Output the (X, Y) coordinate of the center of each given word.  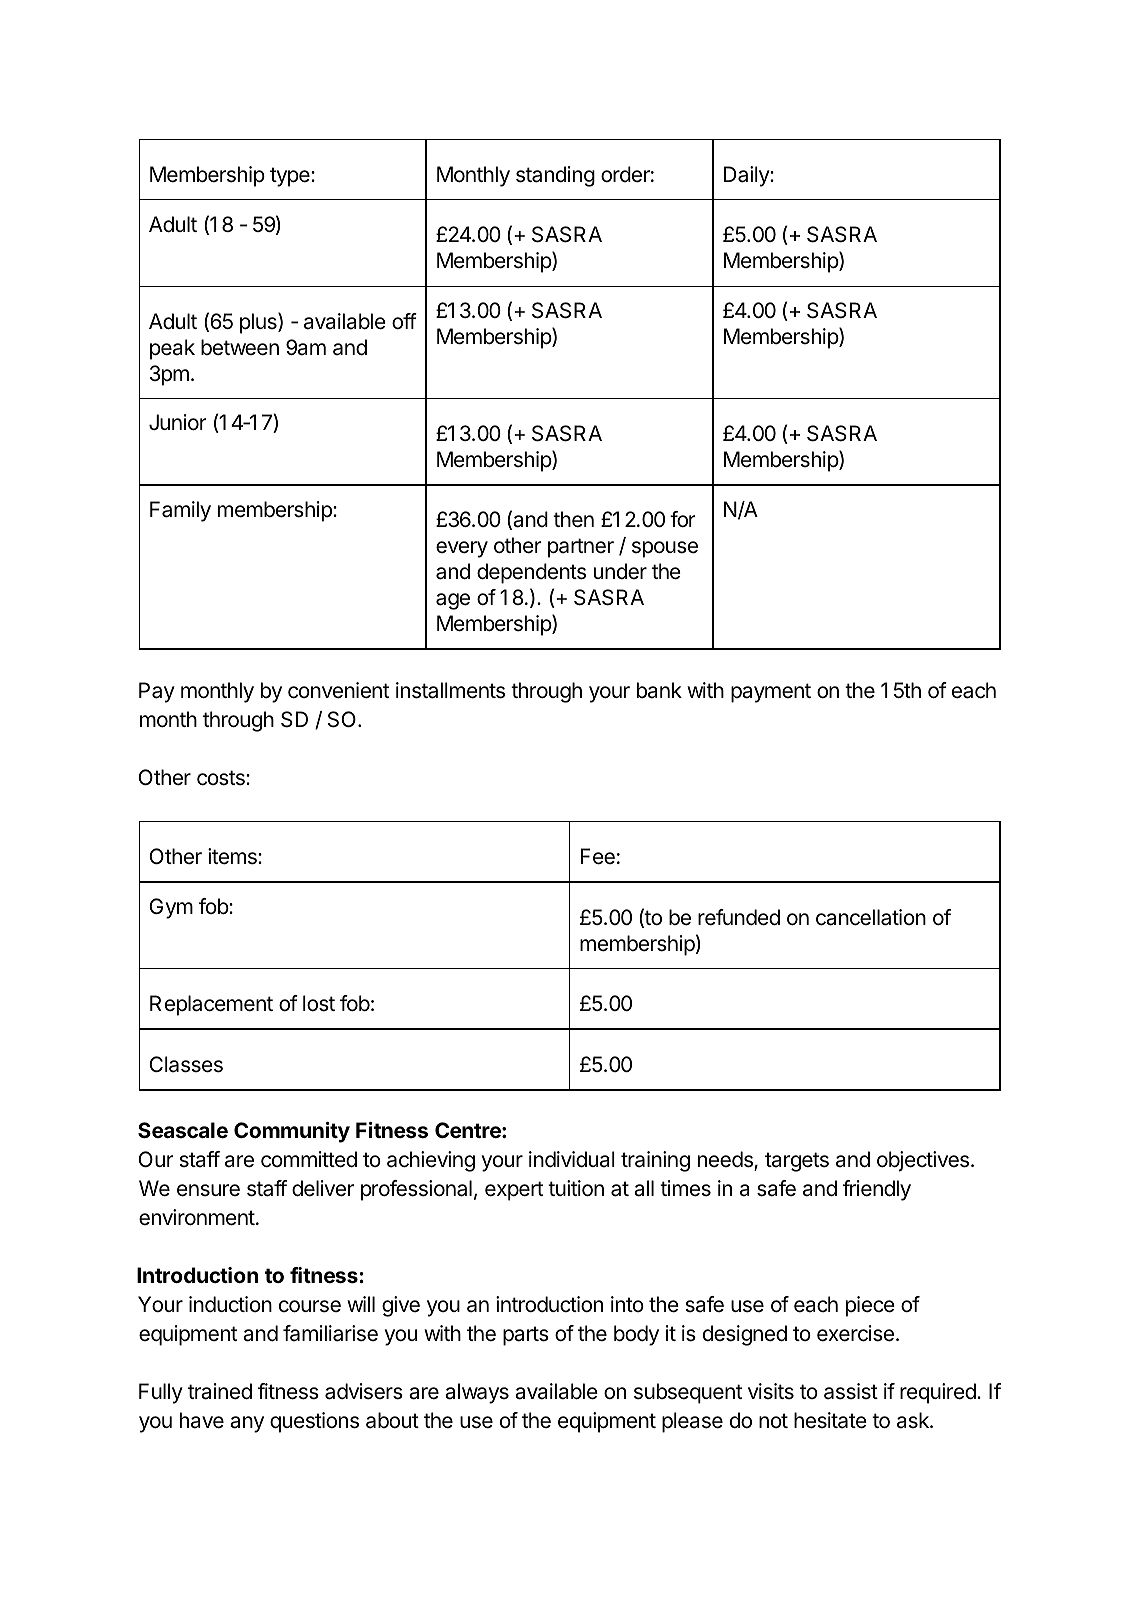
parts (526, 1336)
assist (851, 1391)
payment (771, 693)
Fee (598, 856)
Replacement (211, 1005)
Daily (747, 176)
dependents (531, 573)
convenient (338, 690)
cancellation (871, 917)
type (291, 177)
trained (220, 1391)
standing (555, 176)
